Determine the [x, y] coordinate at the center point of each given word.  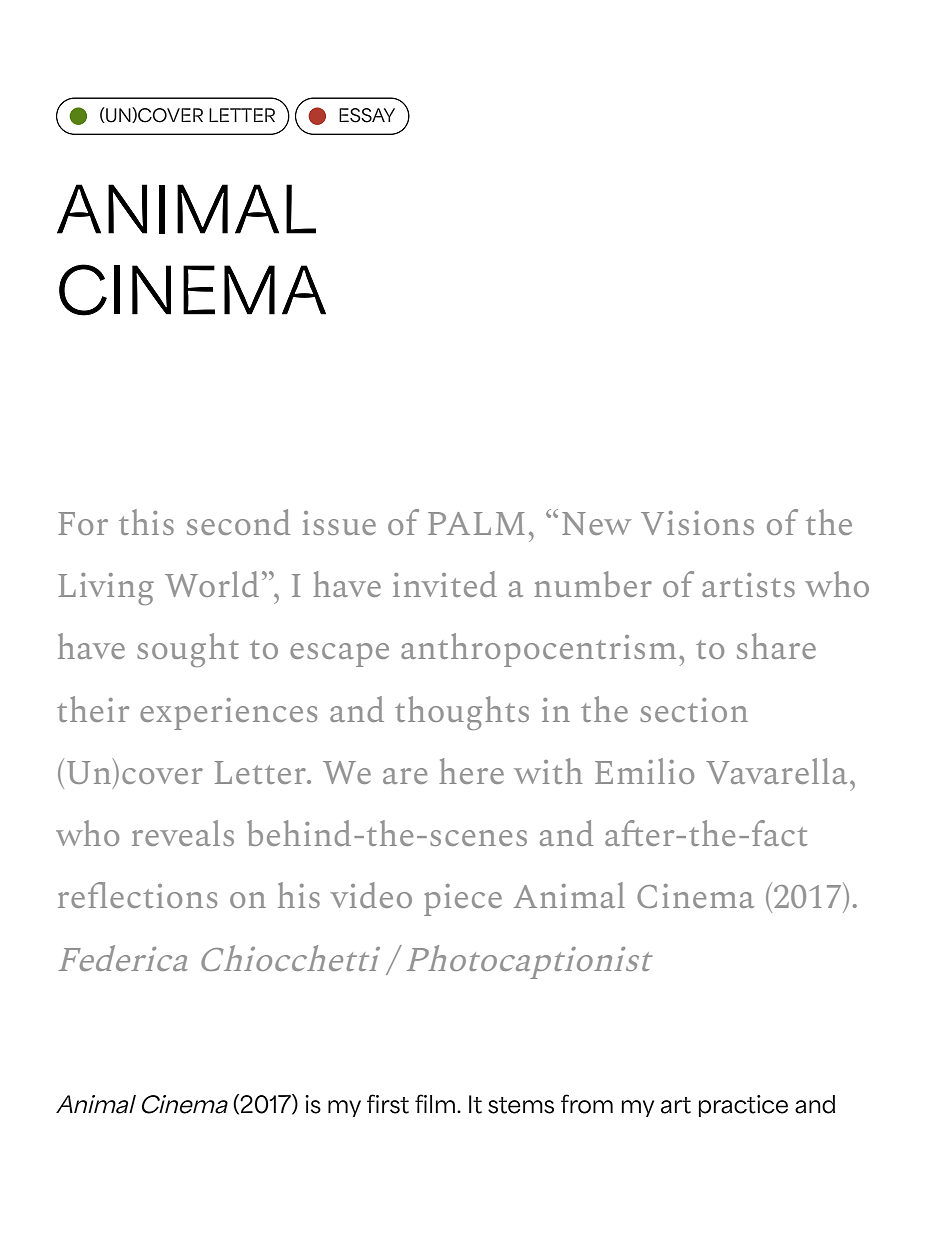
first [388, 1104]
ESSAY [367, 115]
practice [743, 1106]
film [435, 1103]
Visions [697, 523]
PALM [476, 523]
